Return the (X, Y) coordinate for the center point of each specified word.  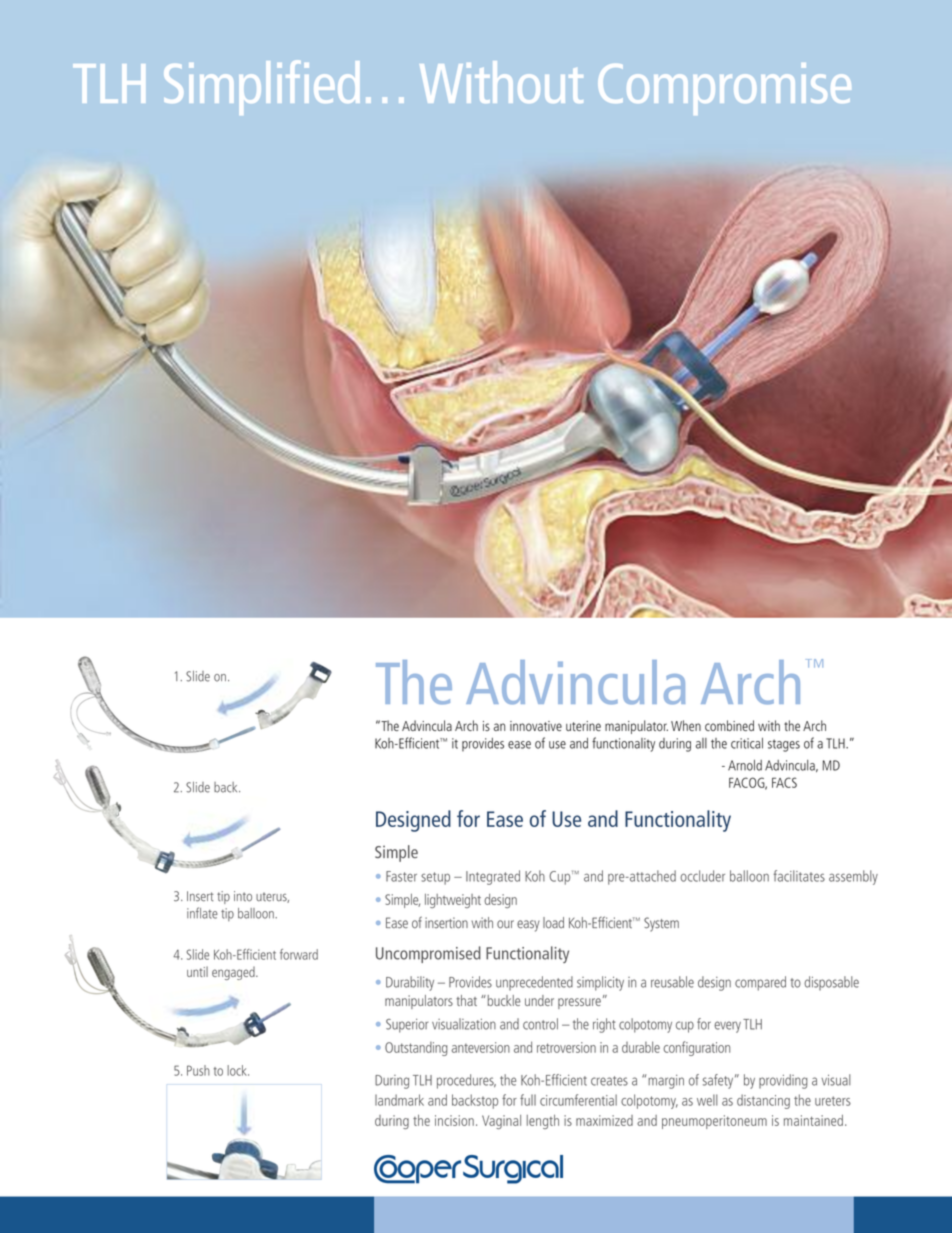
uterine (583, 726)
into (243, 896)
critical (747, 743)
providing (783, 1081)
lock (238, 1070)
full (528, 1100)
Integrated (493, 877)
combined (729, 725)
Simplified (262, 88)
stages (784, 745)
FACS (784, 782)
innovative (536, 726)
